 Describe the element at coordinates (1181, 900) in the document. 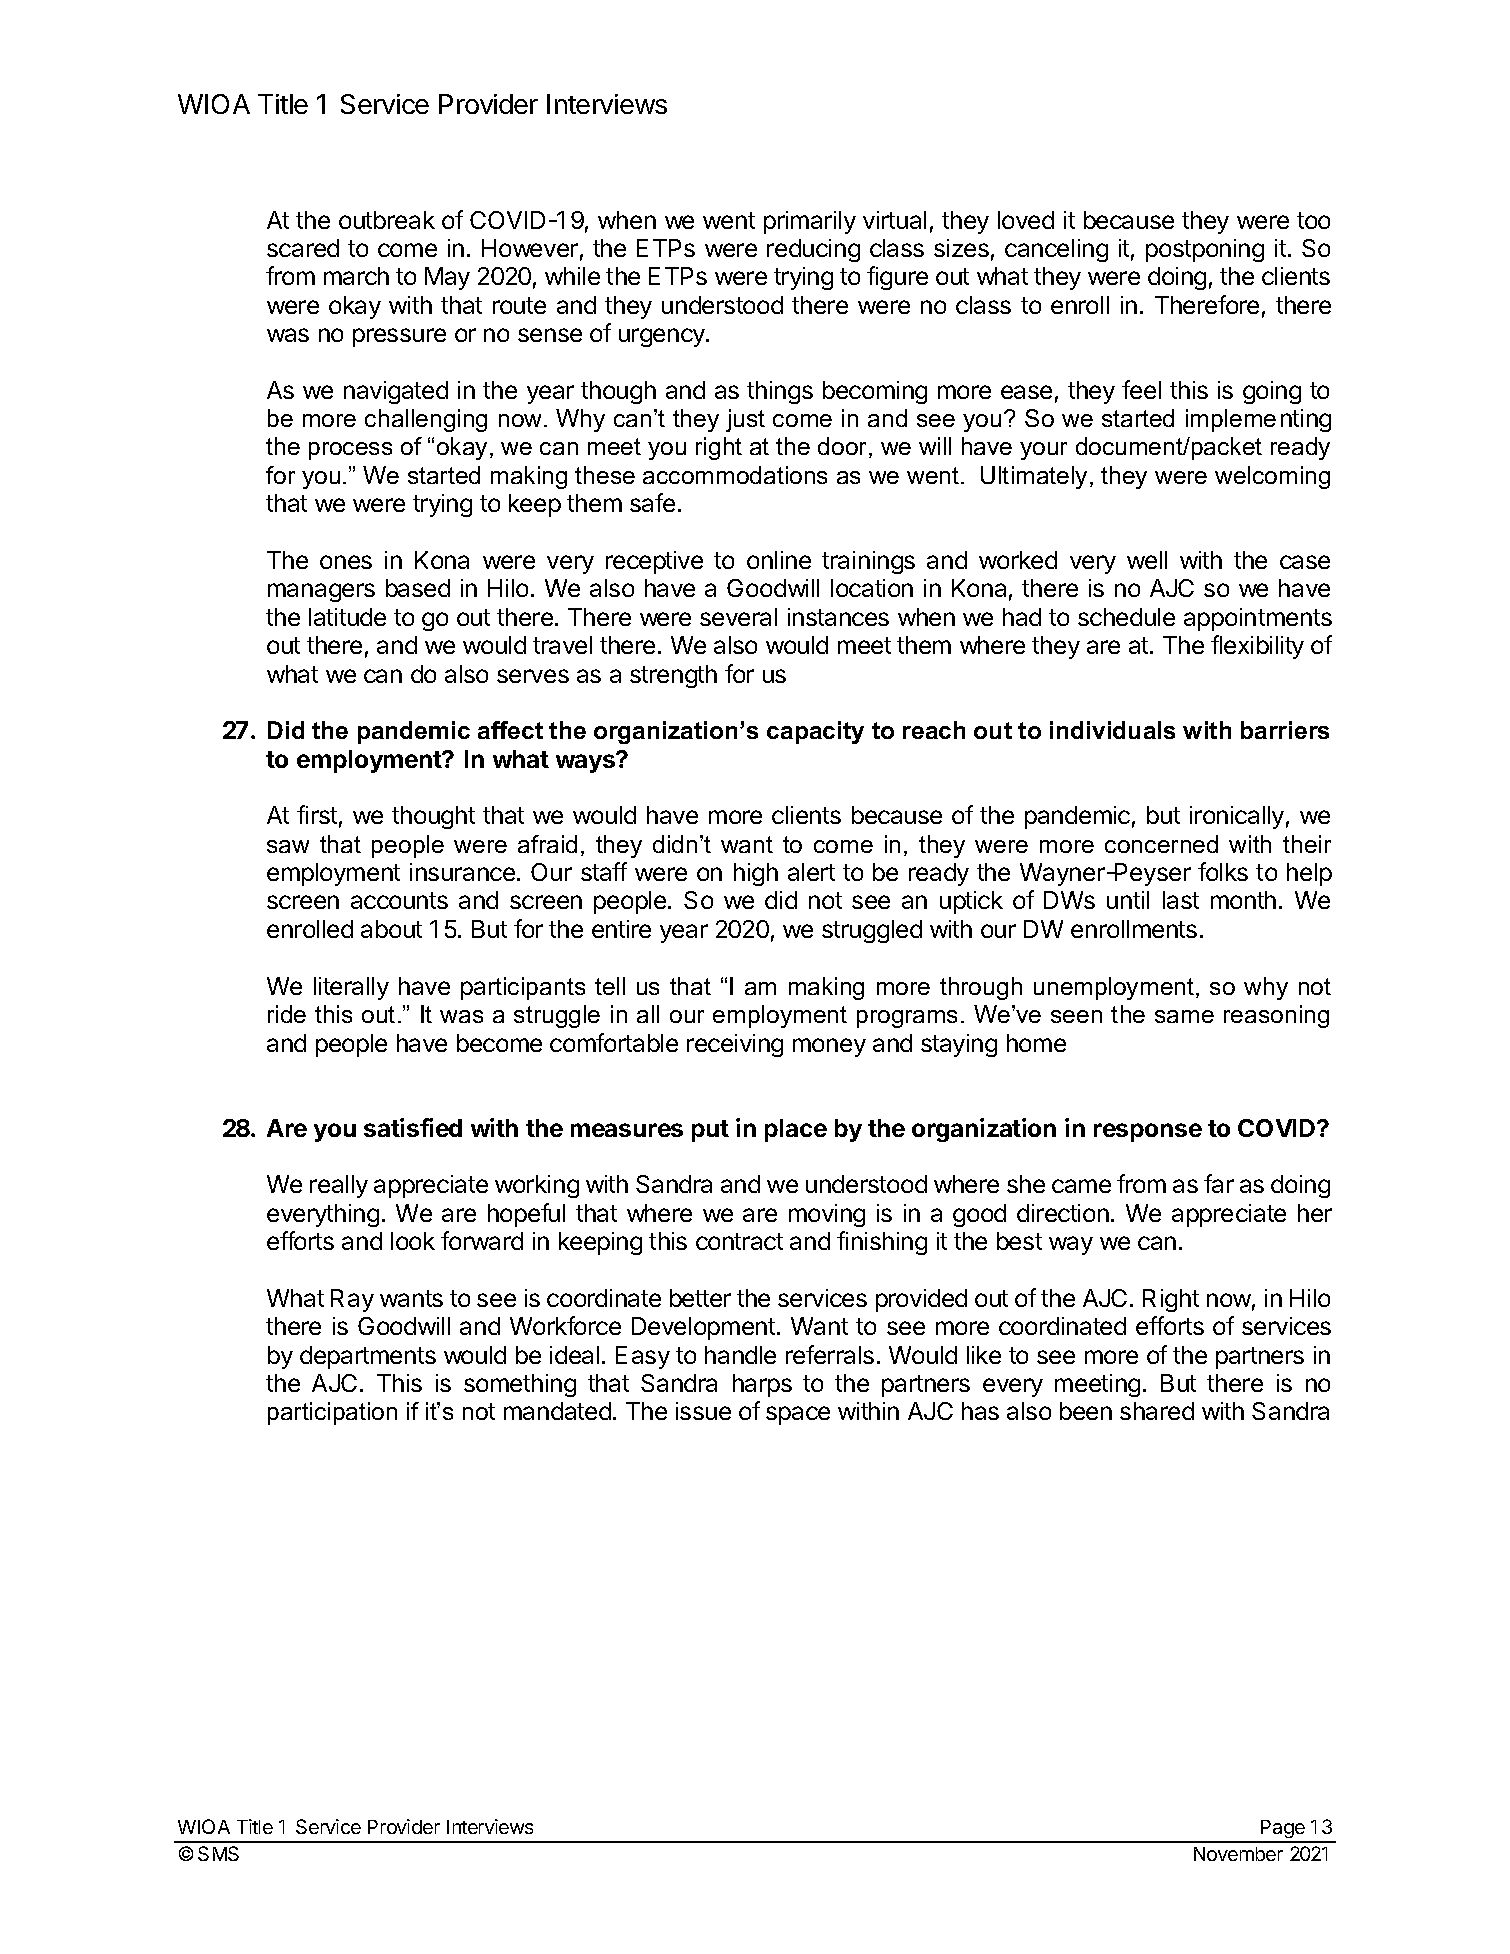

I see `last` at that location.
